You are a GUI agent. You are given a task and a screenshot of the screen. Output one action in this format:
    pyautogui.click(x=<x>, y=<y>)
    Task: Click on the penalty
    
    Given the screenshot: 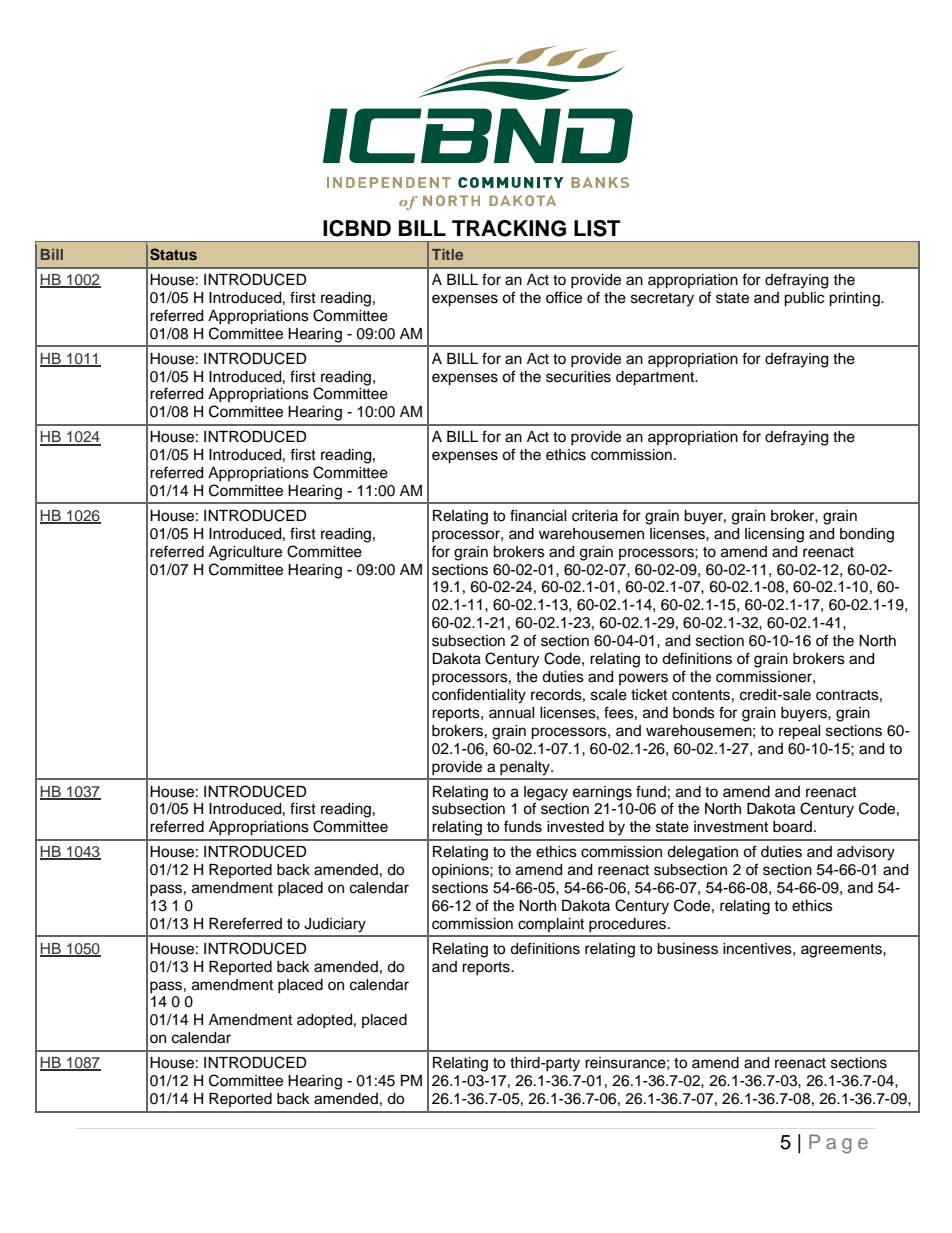 What is the action you would take?
    pyautogui.click(x=526, y=768)
